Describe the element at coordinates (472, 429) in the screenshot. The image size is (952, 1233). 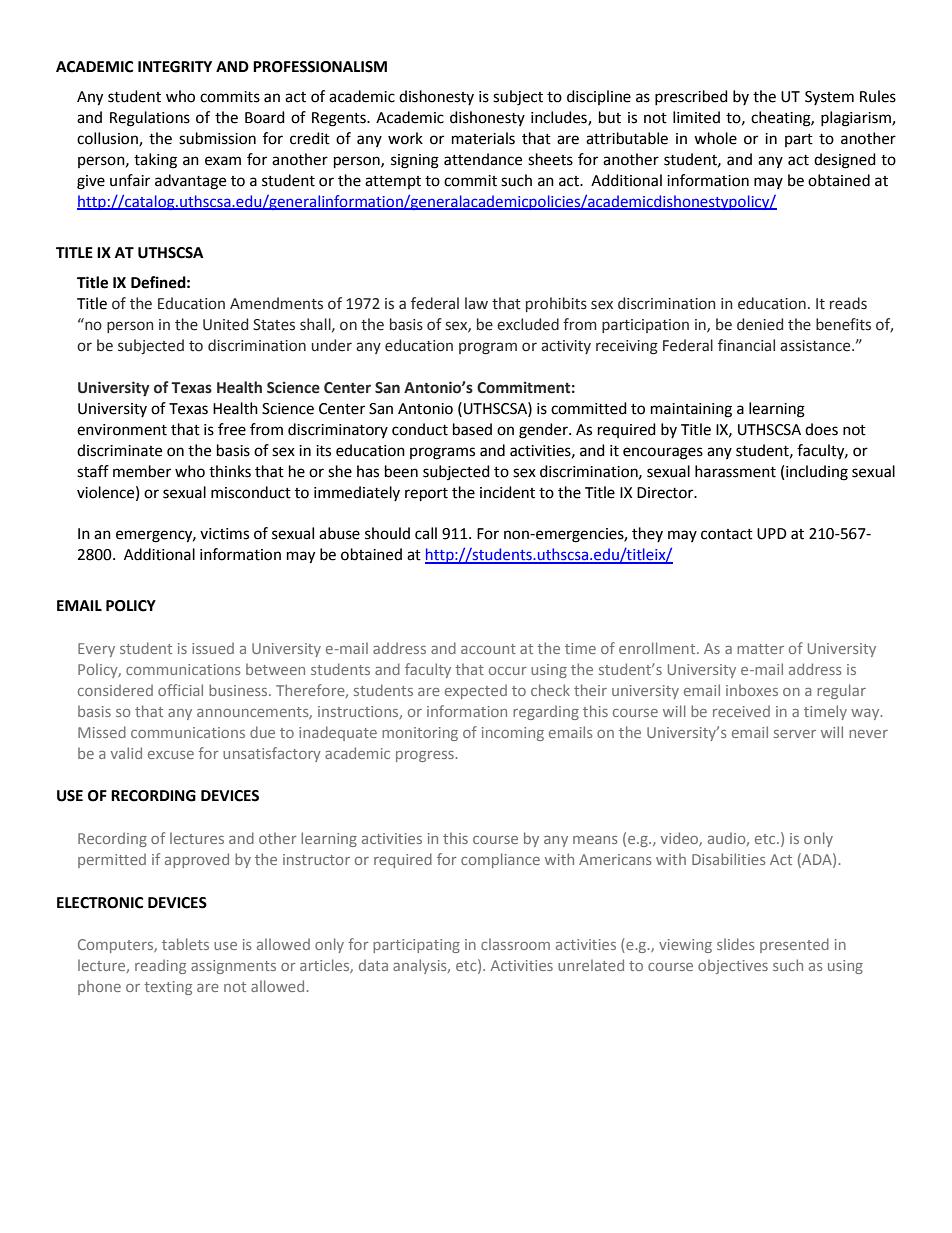
I see `based` at that location.
